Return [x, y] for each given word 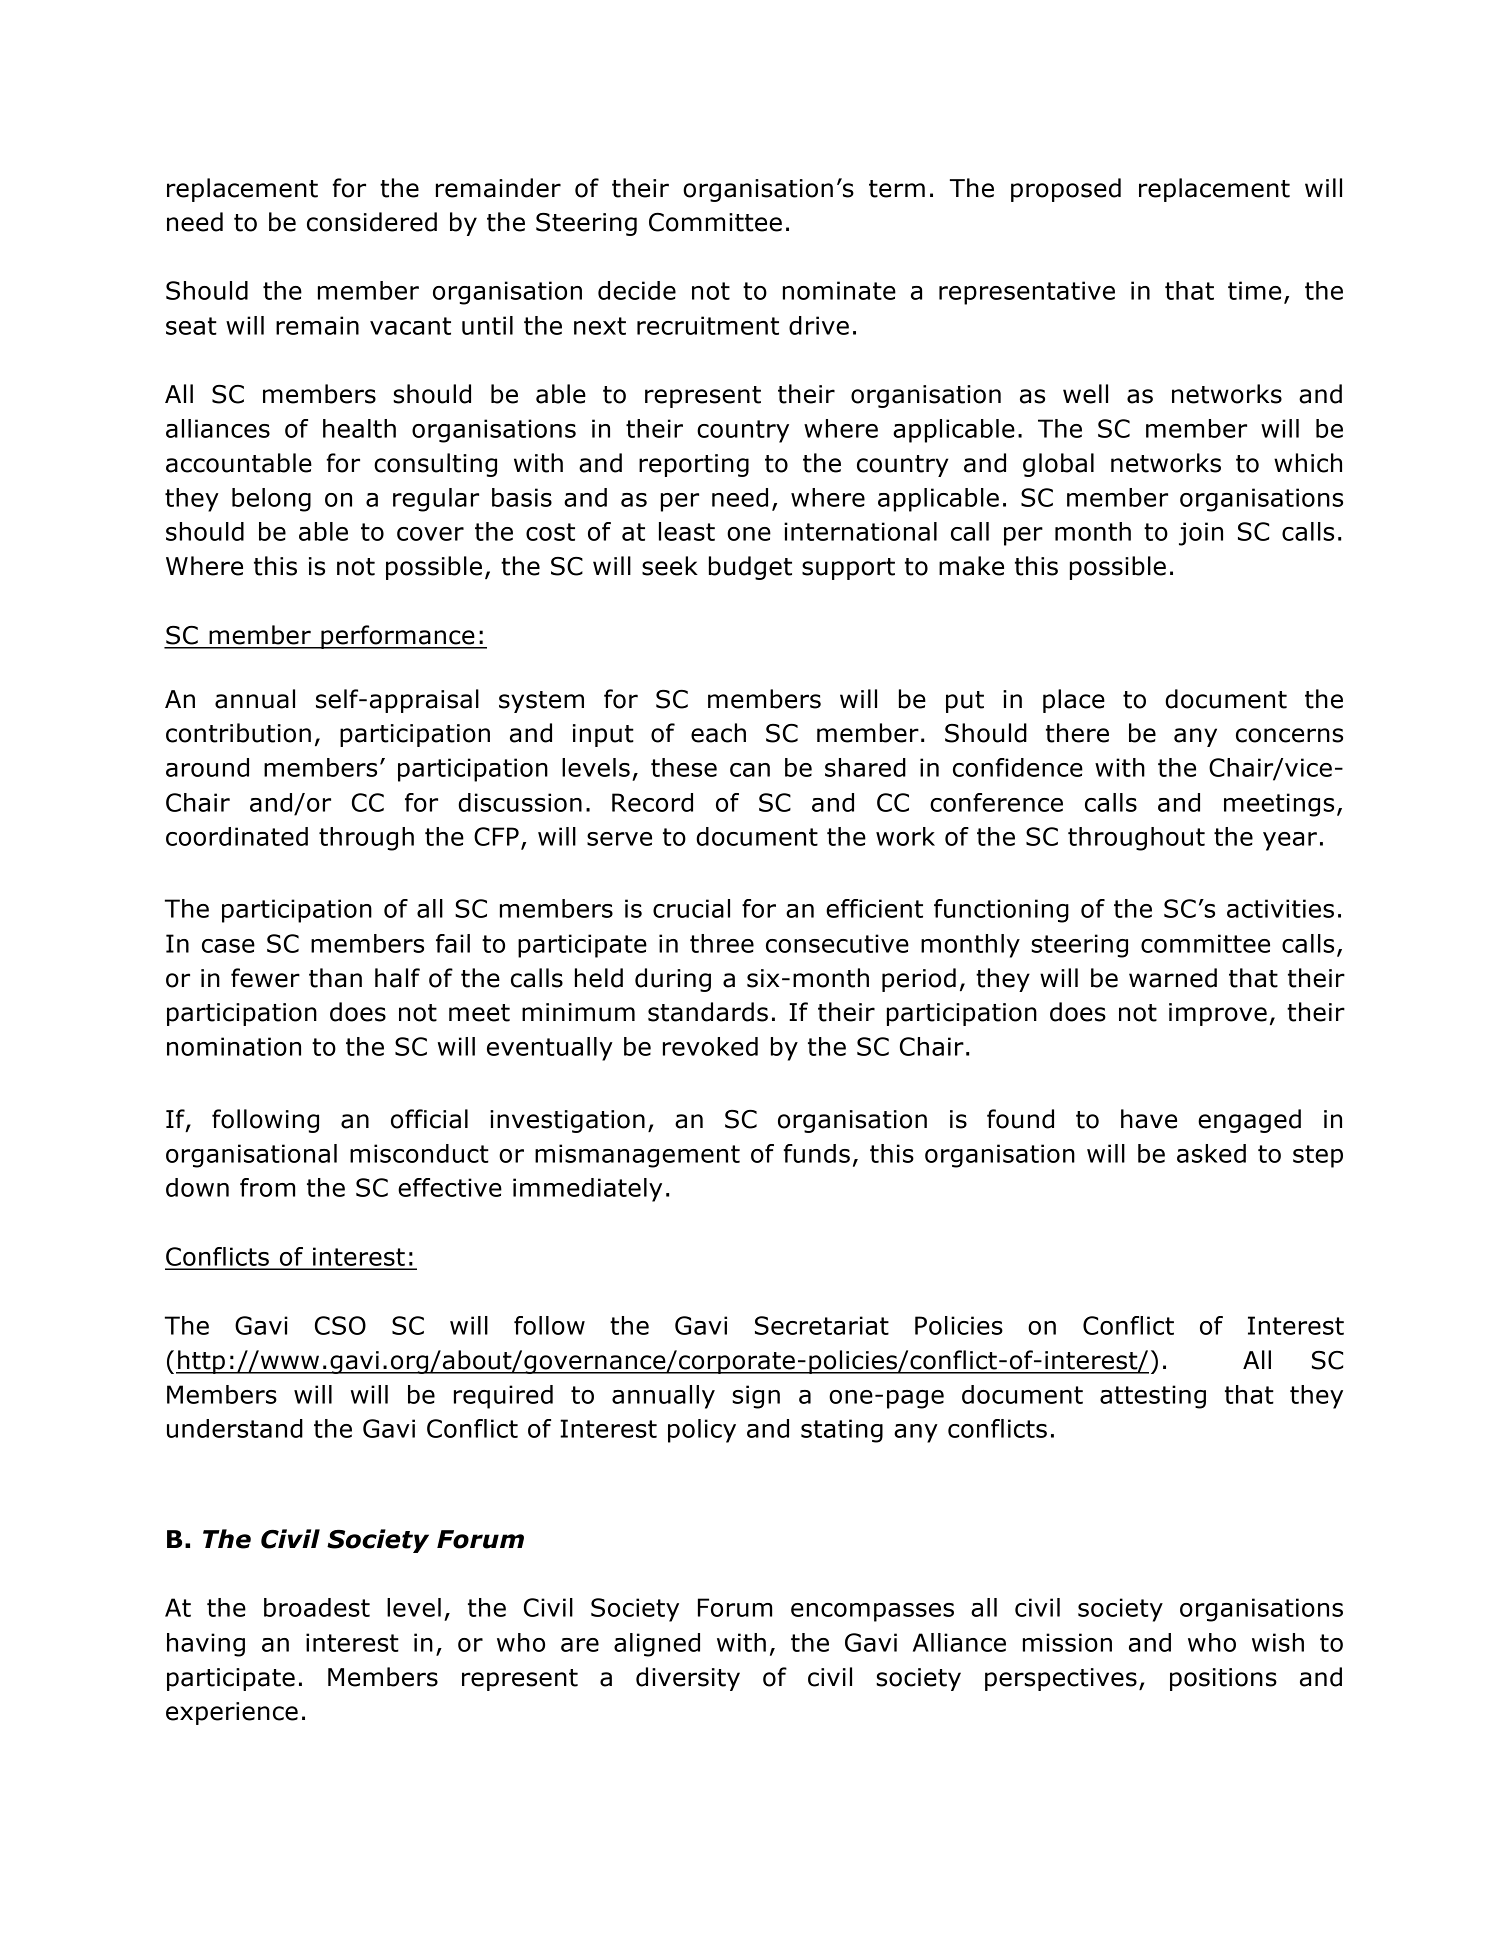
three [722, 943]
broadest [317, 1607]
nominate [839, 290]
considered [372, 222]
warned [1173, 978]
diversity [688, 1679]
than [335, 978]
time [1254, 290]
